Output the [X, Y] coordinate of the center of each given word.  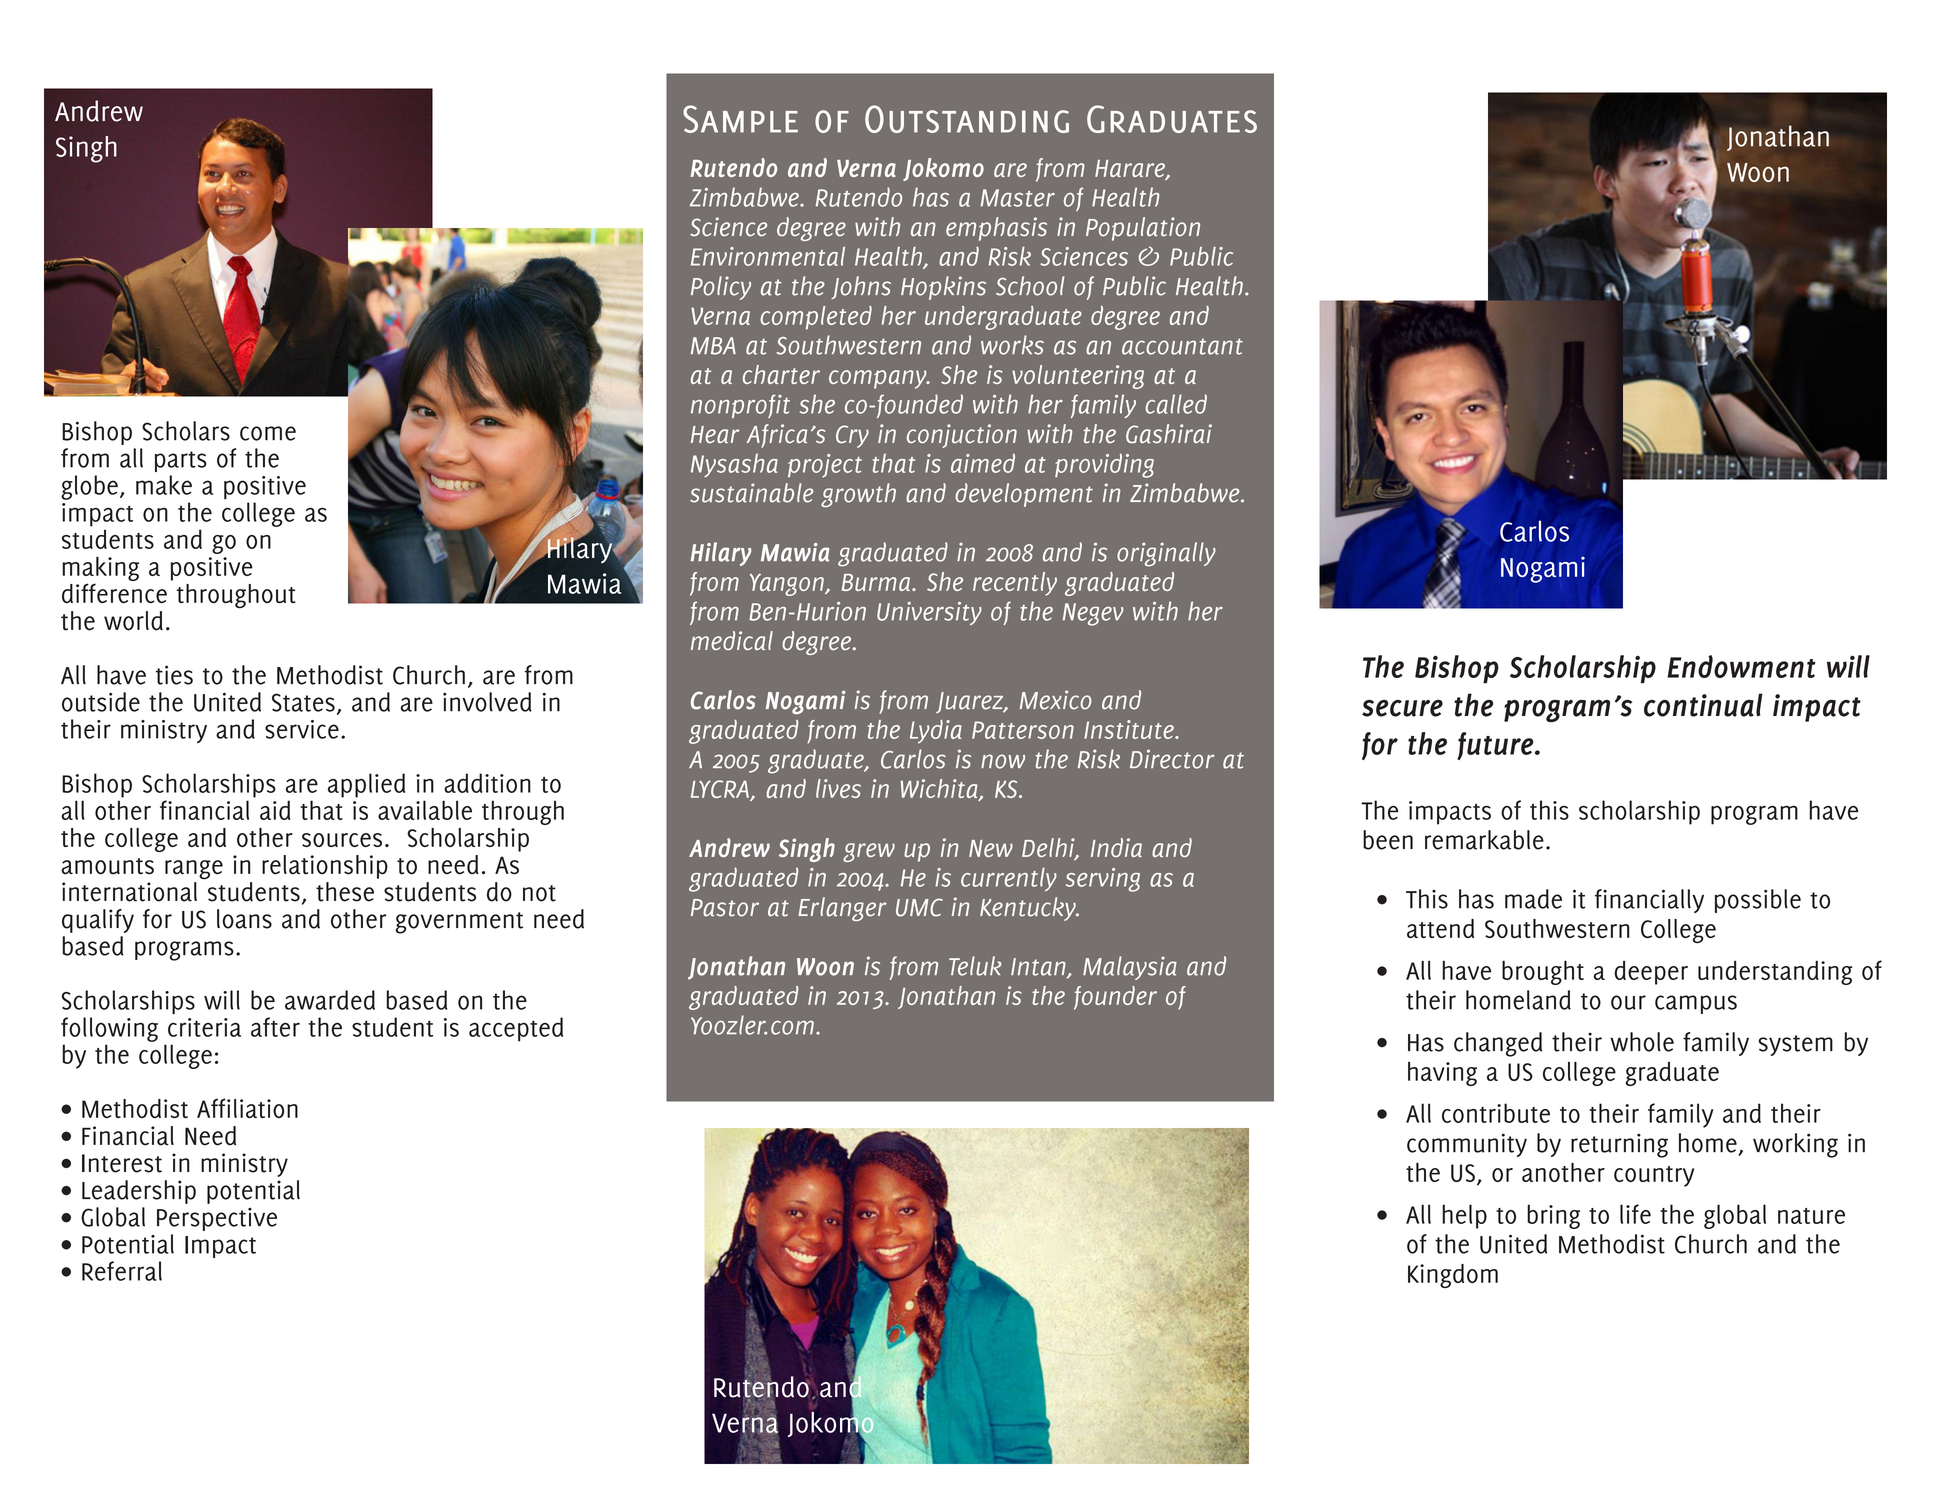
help [1464, 1216]
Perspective [217, 1219]
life [1635, 1214]
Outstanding [967, 119]
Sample [740, 119]
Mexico [1056, 700]
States [303, 702]
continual [1703, 705]
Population [1143, 229]
